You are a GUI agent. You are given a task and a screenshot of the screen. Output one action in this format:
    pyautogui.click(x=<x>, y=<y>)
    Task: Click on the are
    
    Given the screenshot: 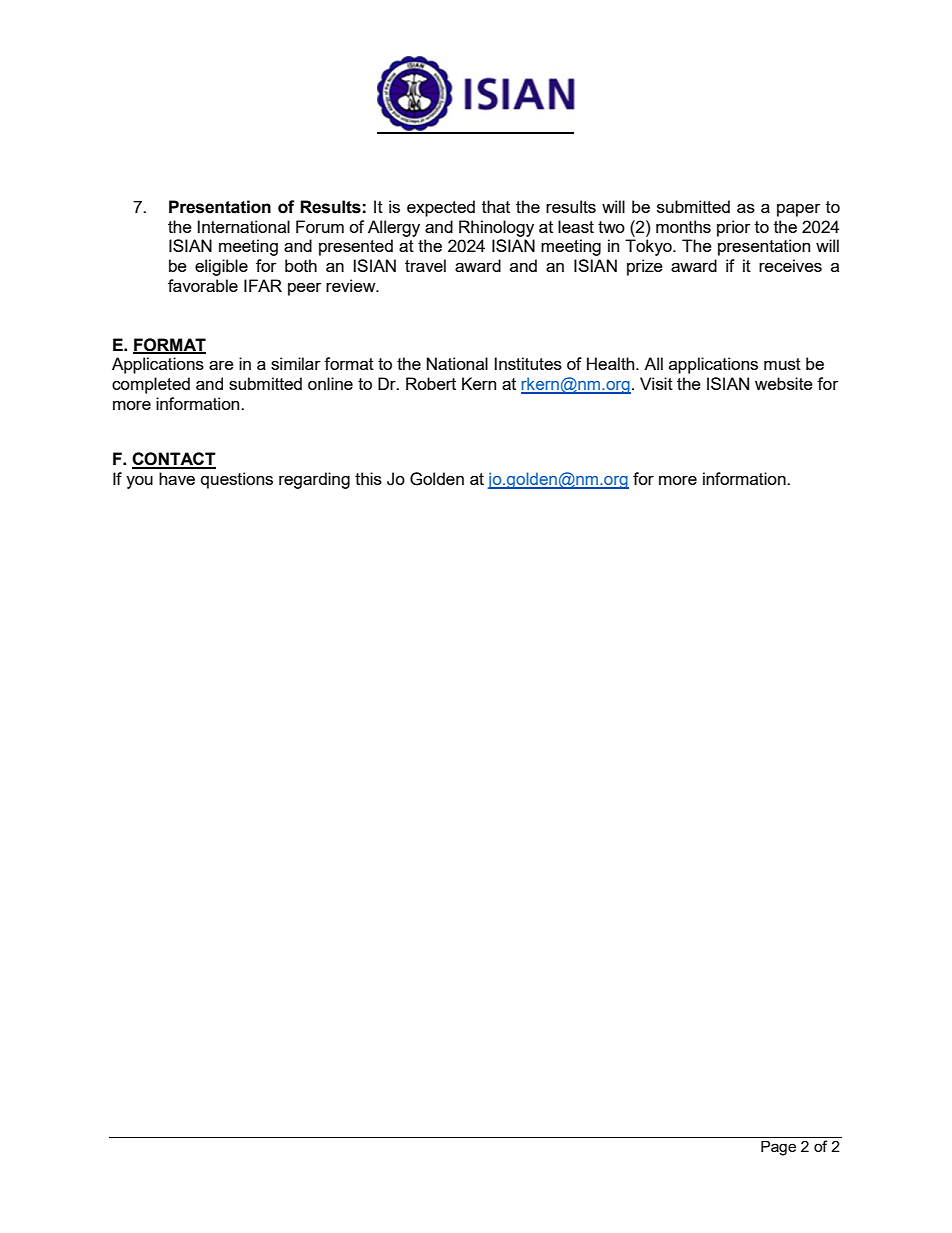 What is the action you would take?
    pyautogui.click(x=221, y=365)
